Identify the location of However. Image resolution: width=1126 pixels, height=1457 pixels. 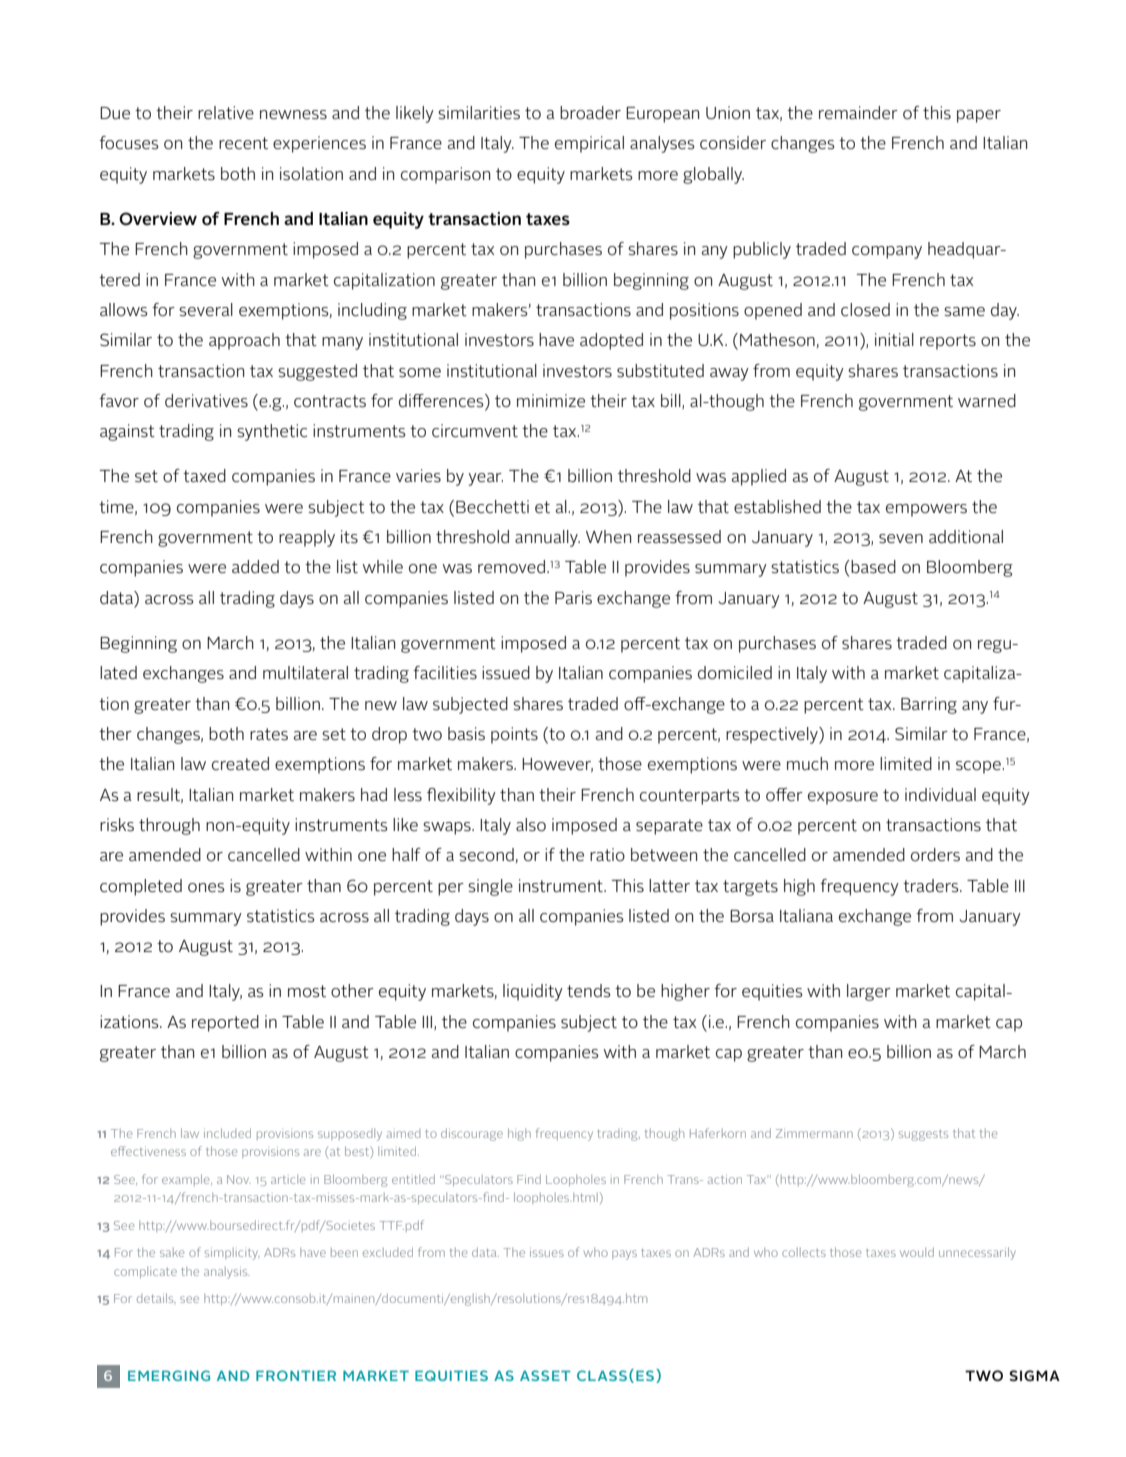
(557, 765).
